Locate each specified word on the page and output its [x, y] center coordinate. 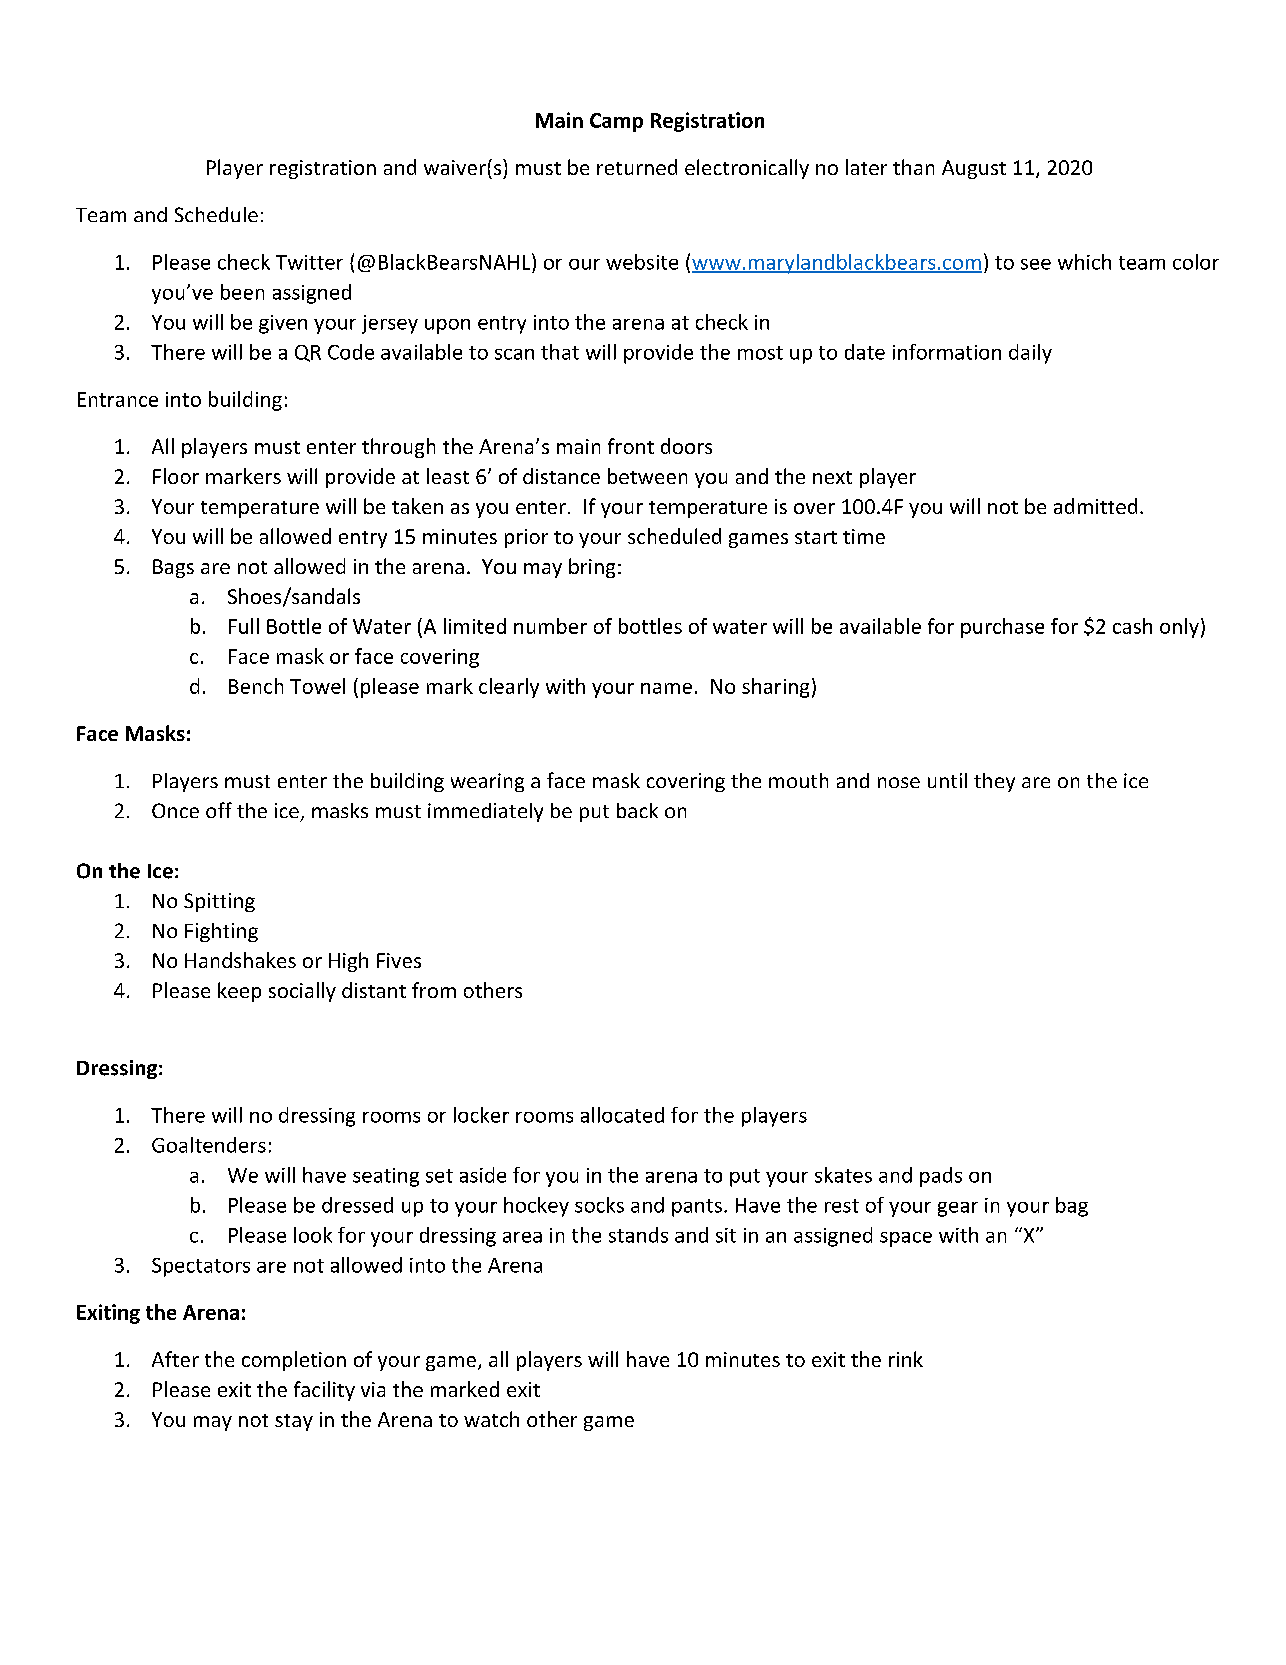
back [637, 810]
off [219, 810]
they [994, 782]
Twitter [309, 262]
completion [294, 1361]
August [974, 169]
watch [491, 1419]
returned [637, 167]
